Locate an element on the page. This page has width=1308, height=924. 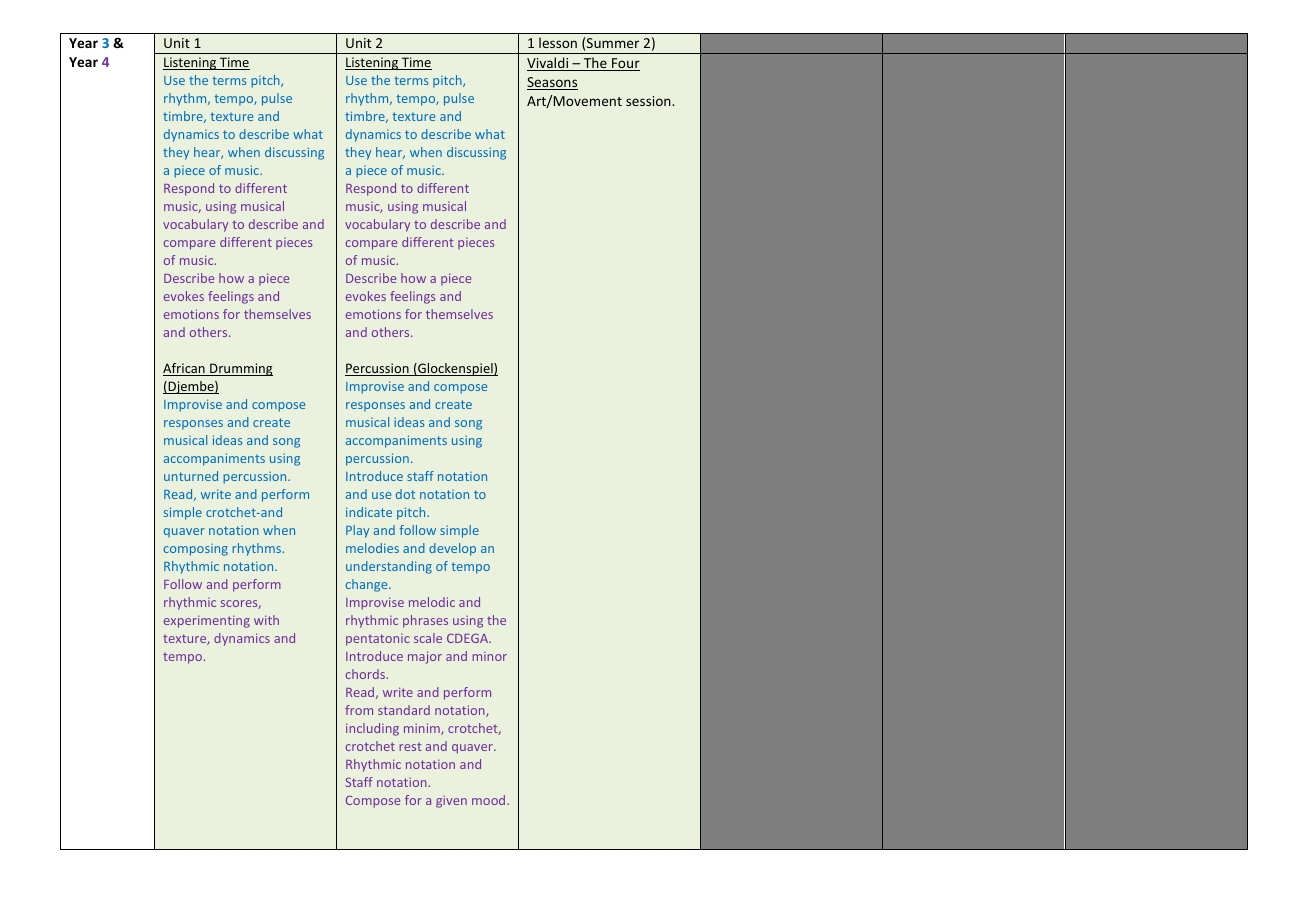
African is located at coordinates (185, 369).
